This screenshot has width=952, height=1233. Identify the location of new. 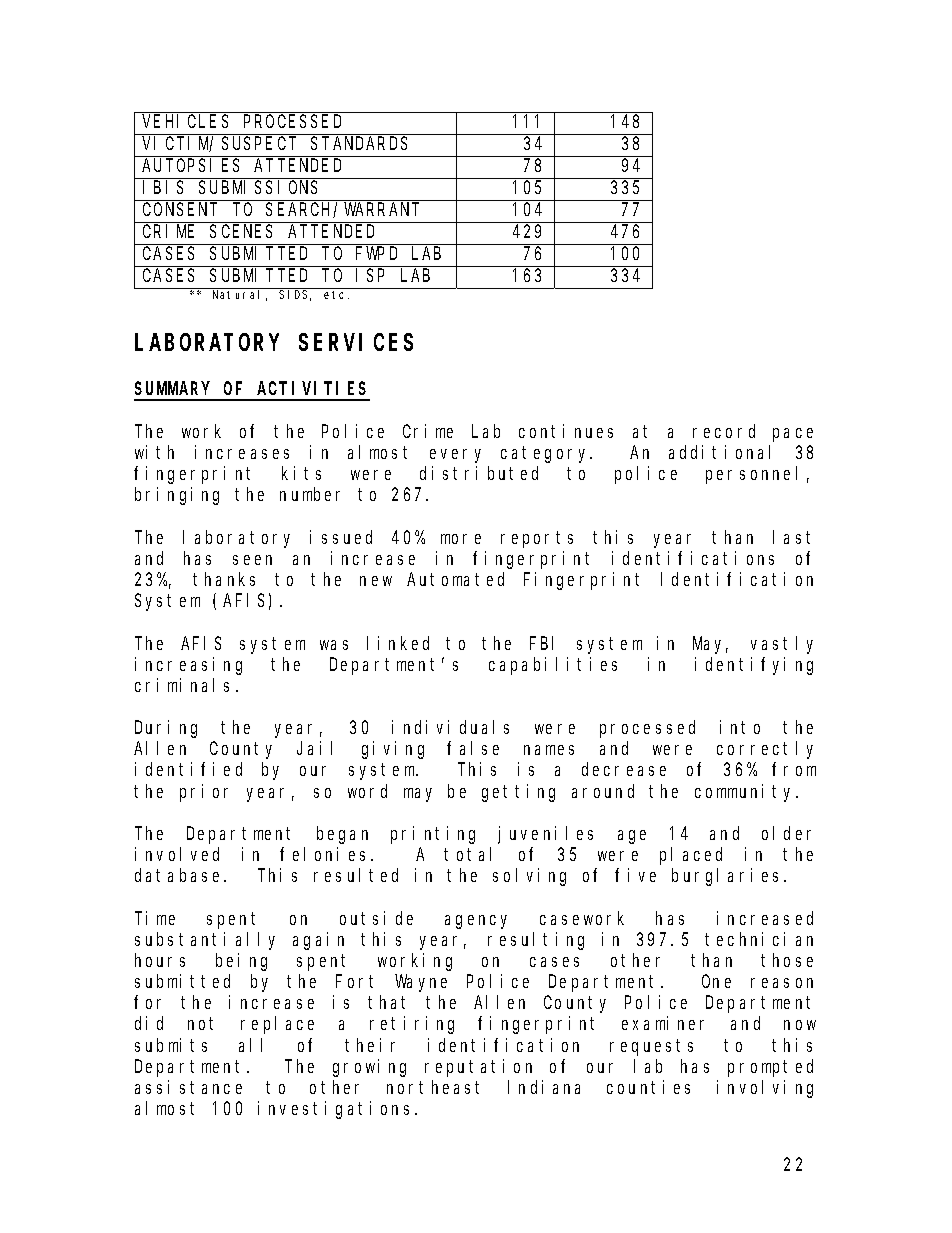
(376, 581).
